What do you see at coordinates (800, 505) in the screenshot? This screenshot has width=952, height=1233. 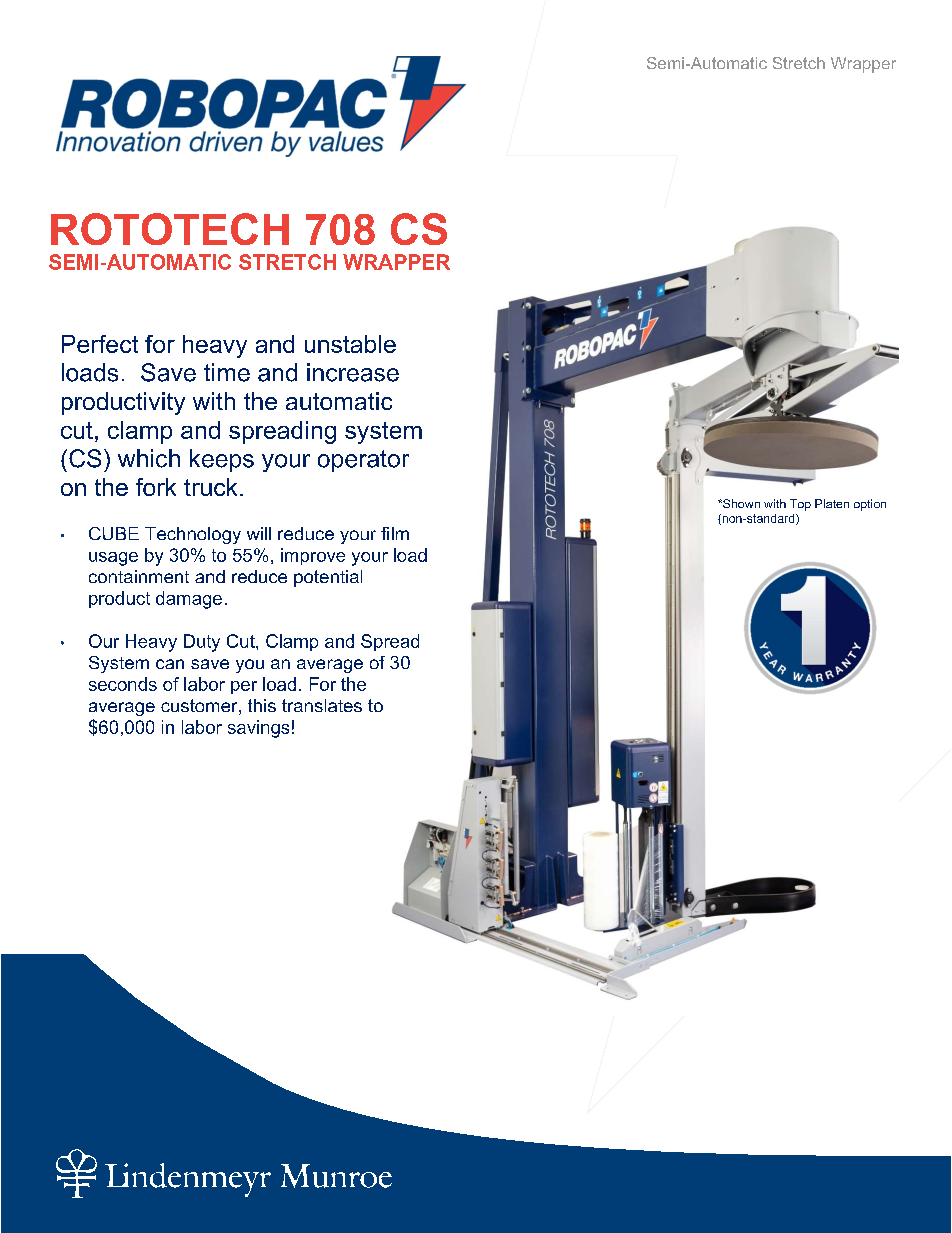 I see `Top` at bounding box center [800, 505].
